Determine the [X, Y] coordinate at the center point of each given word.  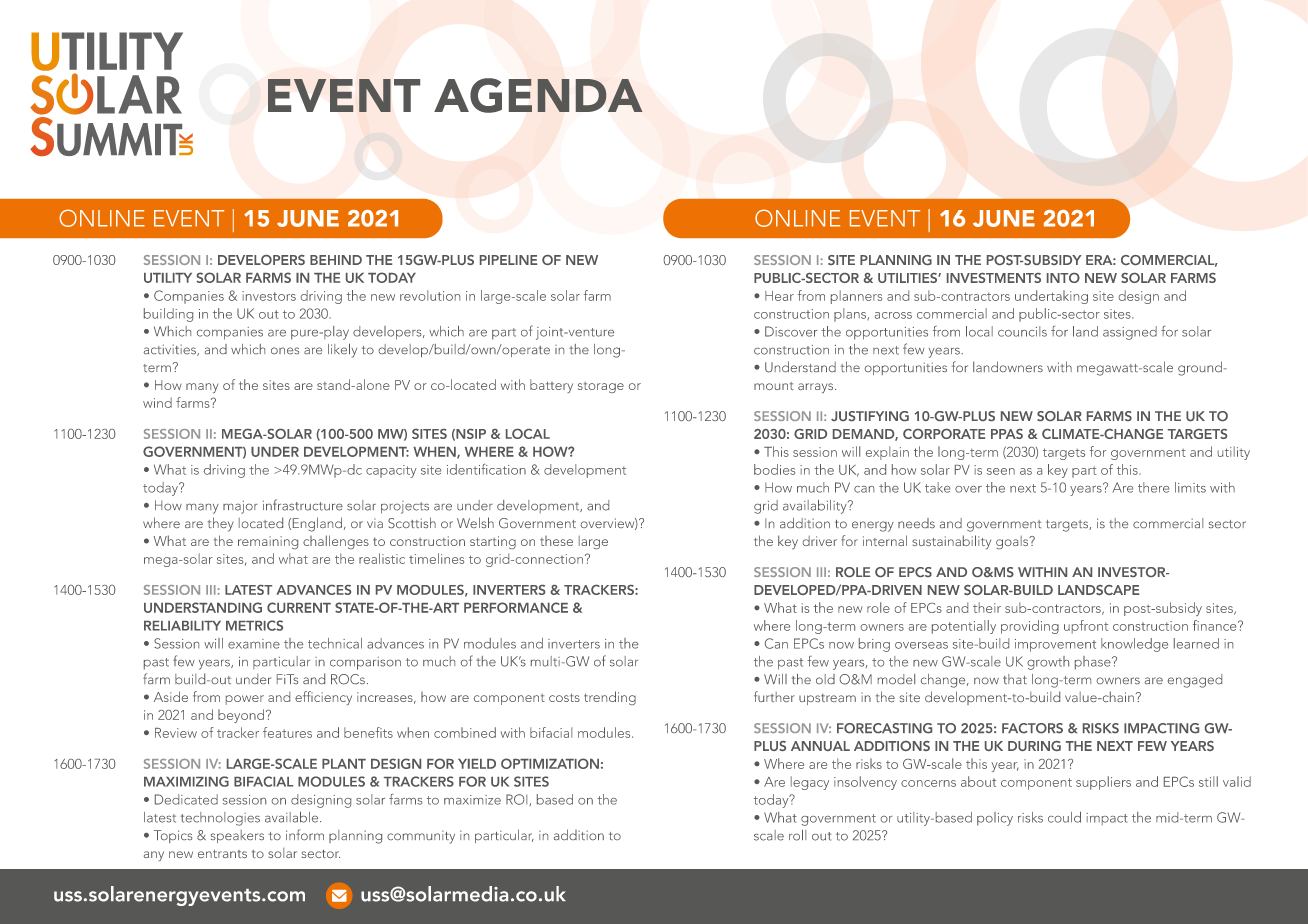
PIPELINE [508, 260]
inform [305, 834]
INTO [1063, 278]
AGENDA [538, 95]
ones [285, 350]
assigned [1130, 333]
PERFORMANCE [516, 607]
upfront [1086, 627]
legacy [810, 783]
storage [601, 387]
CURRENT [299, 607]
